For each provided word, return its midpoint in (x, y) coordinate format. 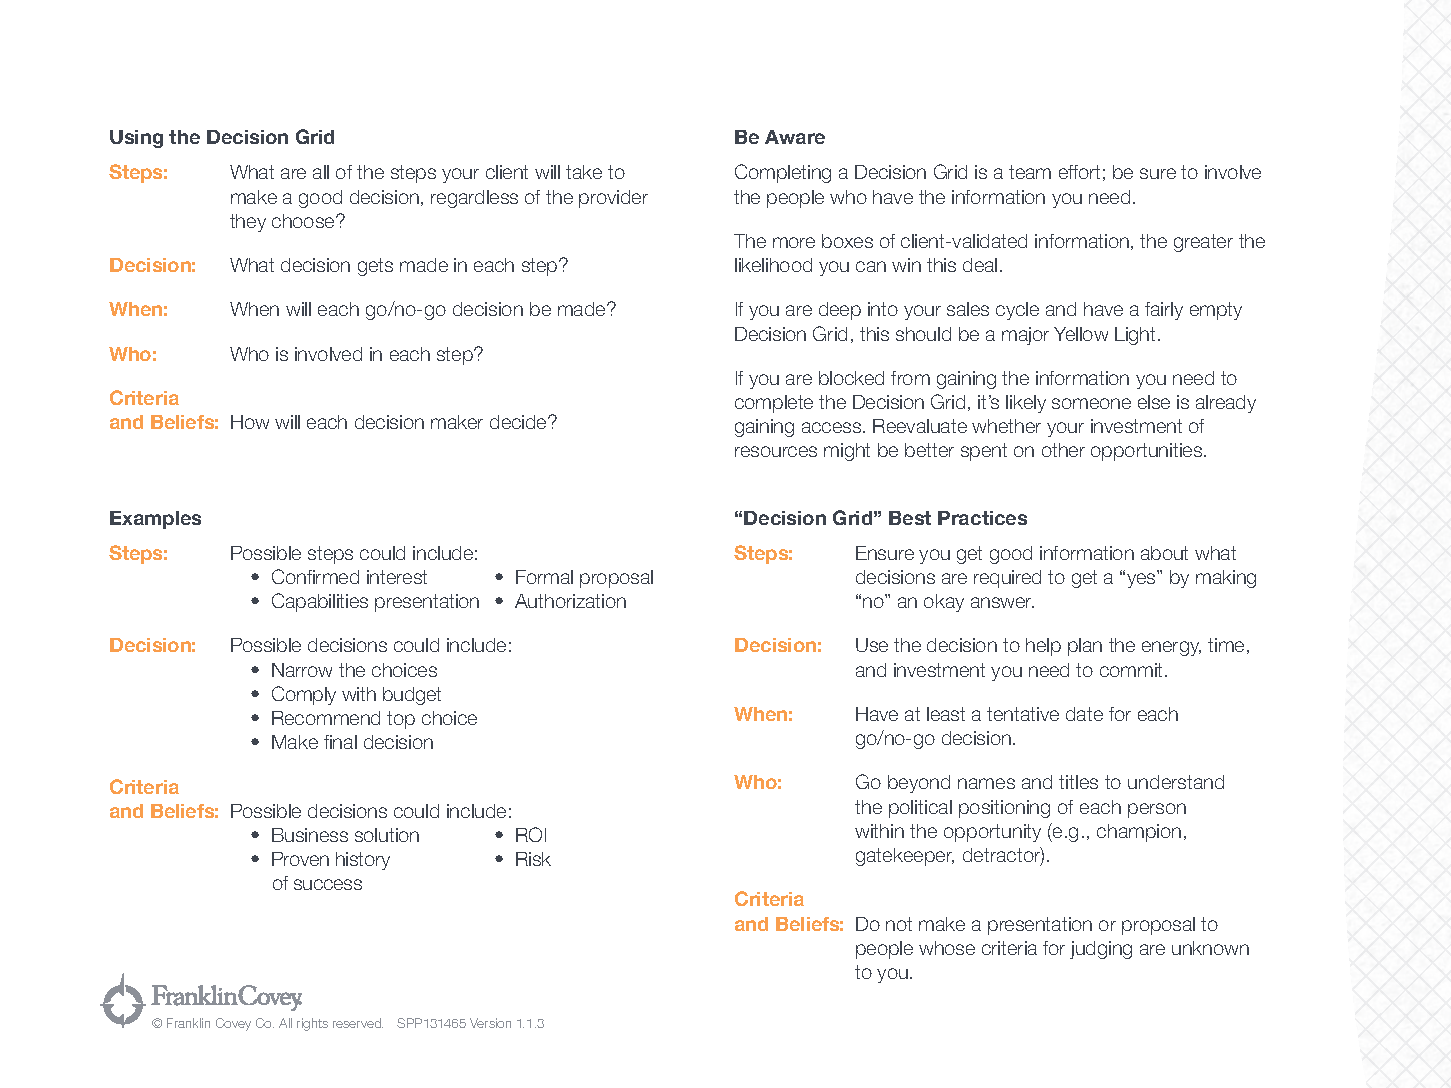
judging (1101, 950)
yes (1142, 579)
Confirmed (315, 576)
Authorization (570, 601)
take (584, 172)
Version (490, 1023)
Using (136, 139)
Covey (233, 1024)
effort (1079, 172)
